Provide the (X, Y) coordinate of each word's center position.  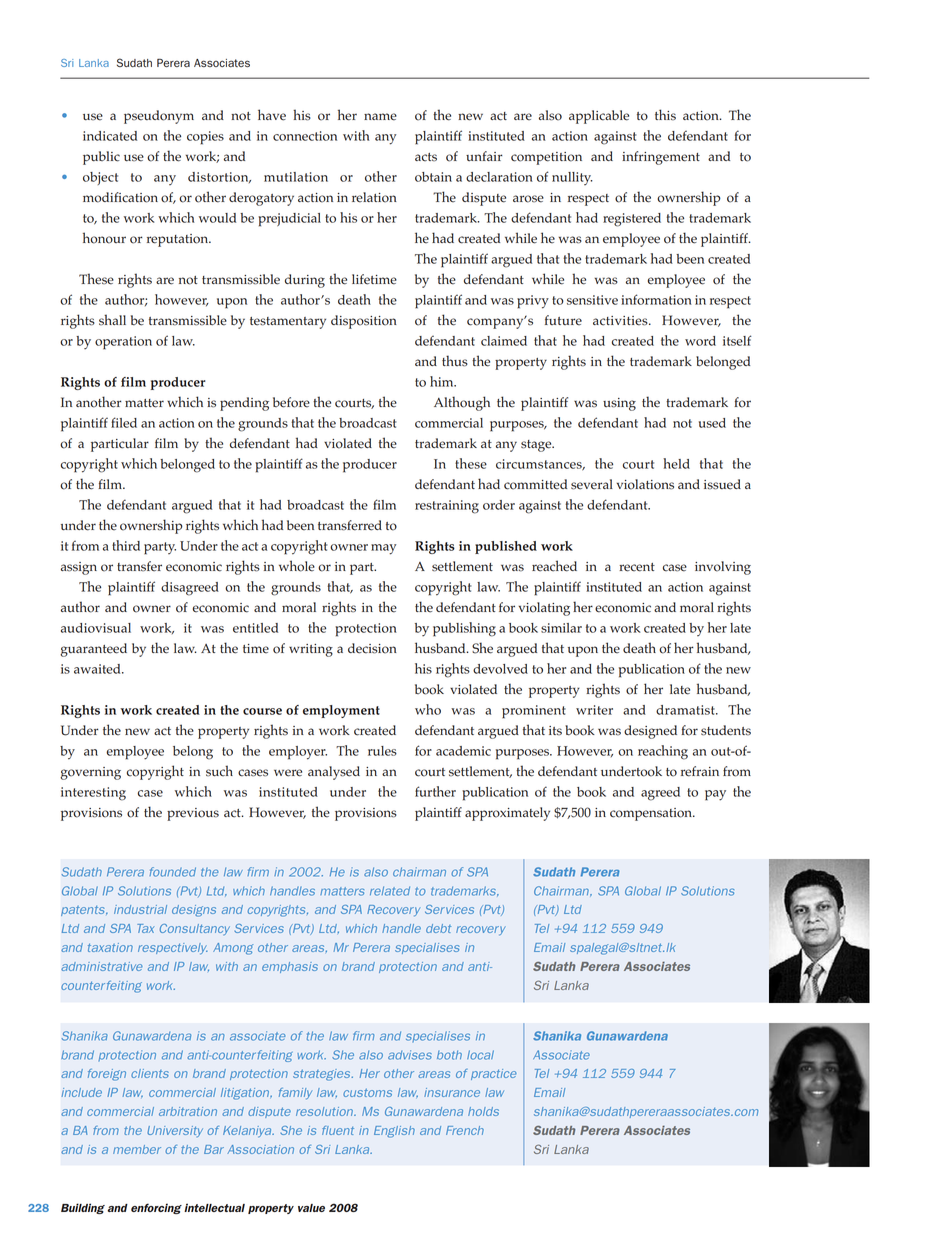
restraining (447, 507)
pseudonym (159, 117)
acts (426, 157)
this (665, 115)
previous (193, 814)
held (676, 463)
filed (124, 422)
